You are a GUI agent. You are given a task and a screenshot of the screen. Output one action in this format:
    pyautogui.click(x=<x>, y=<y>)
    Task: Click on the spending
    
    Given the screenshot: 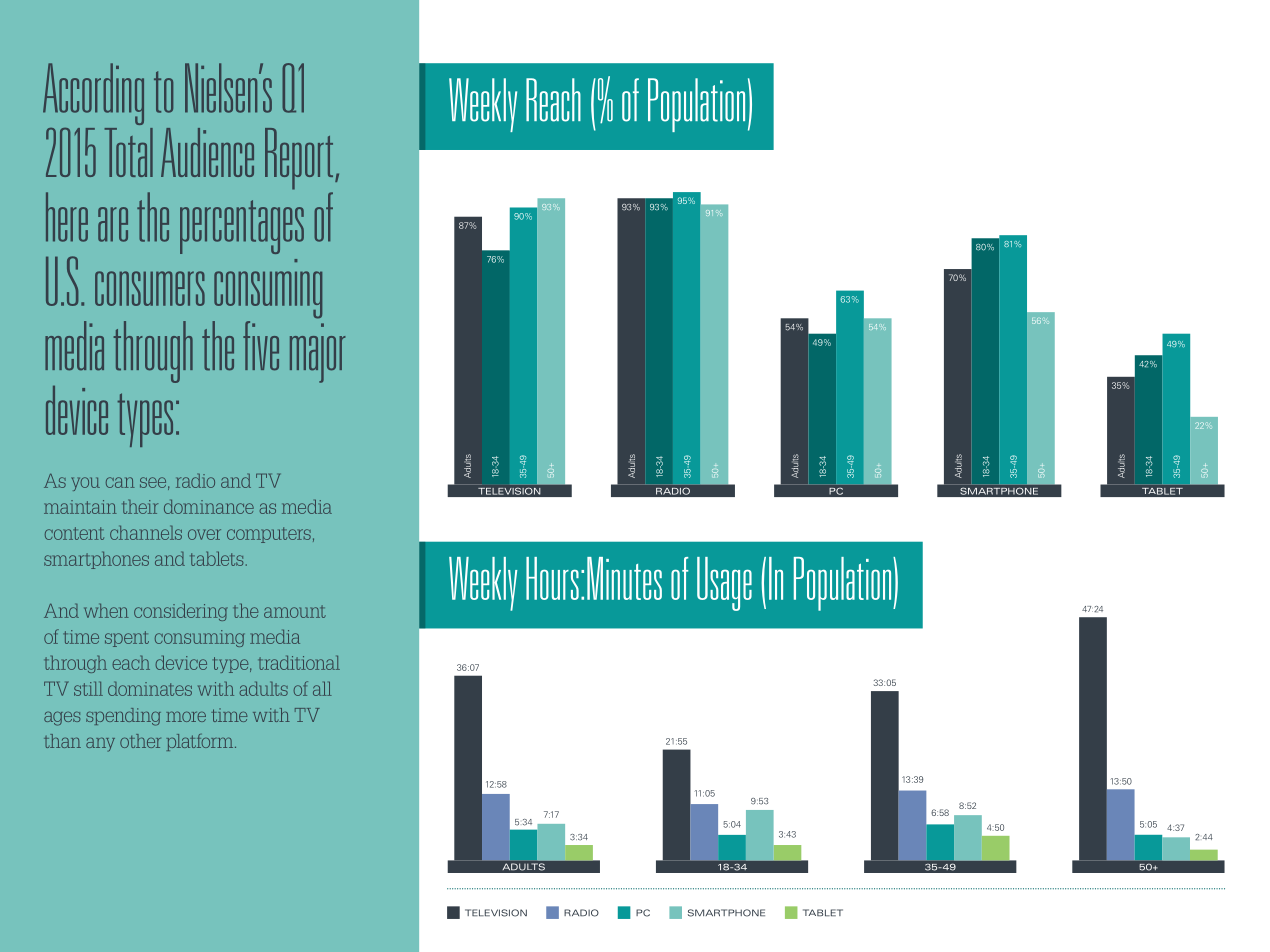 What is the action you would take?
    pyautogui.click(x=123, y=717)
